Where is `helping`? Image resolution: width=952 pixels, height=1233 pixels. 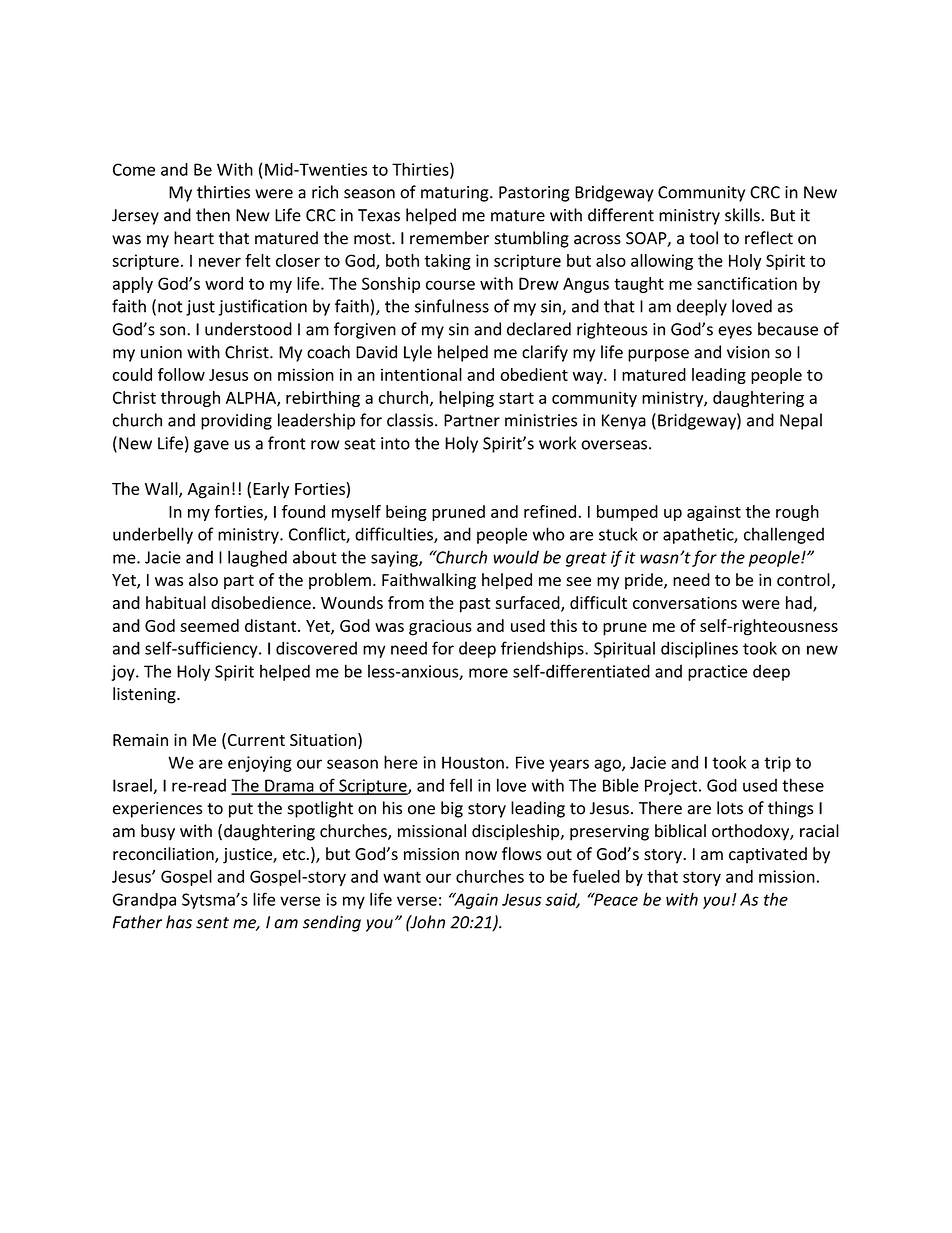 helping is located at coordinates (466, 399).
